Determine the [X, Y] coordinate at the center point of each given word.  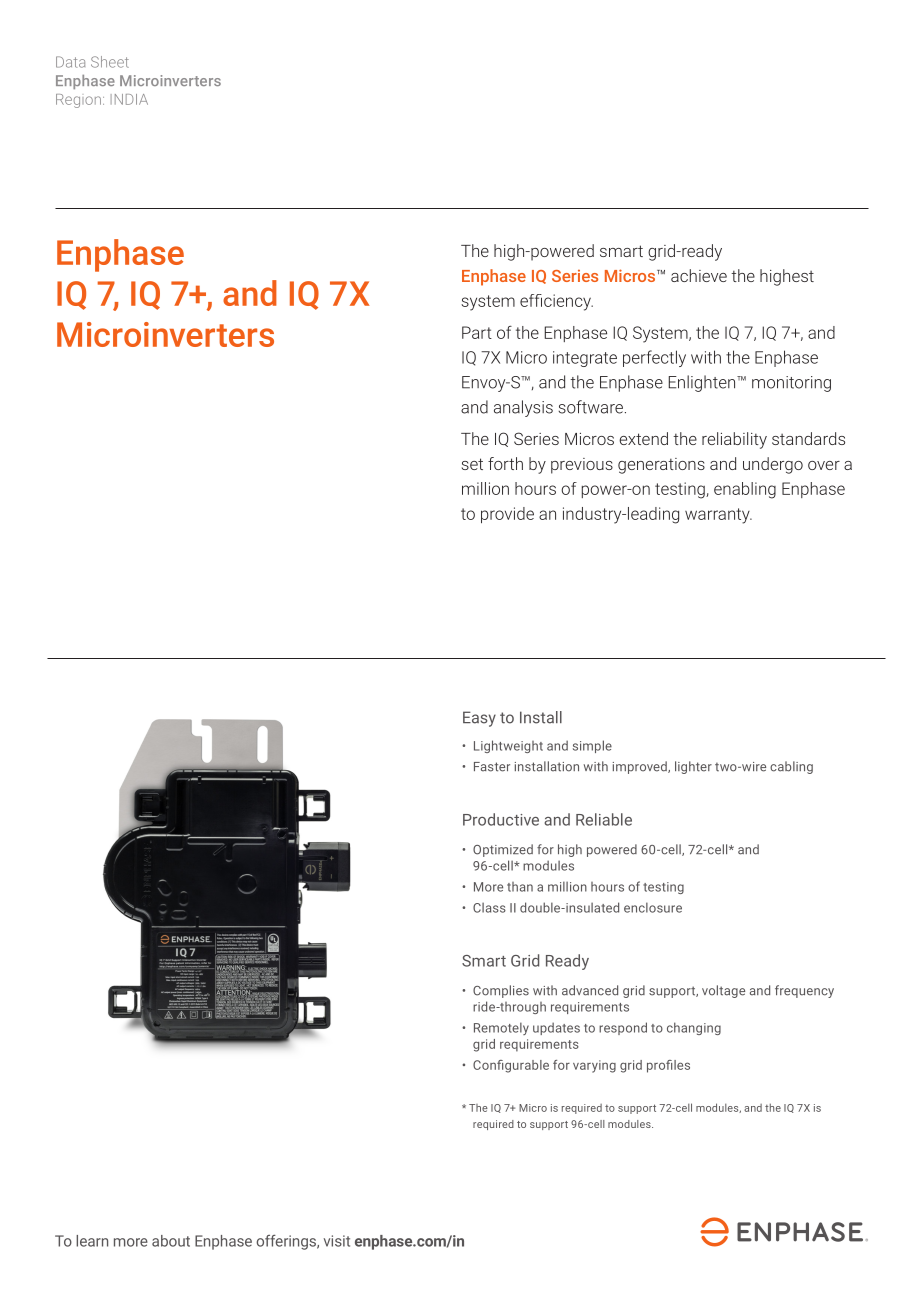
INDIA [129, 99]
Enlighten [703, 383]
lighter [693, 767]
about [171, 1241]
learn [92, 1241]
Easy [479, 719]
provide [507, 515]
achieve [699, 275]
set [472, 464]
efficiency [556, 302]
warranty [718, 516]
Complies [501, 991]
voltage [723, 991]
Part [477, 332]
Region [78, 101]
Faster [492, 767]
